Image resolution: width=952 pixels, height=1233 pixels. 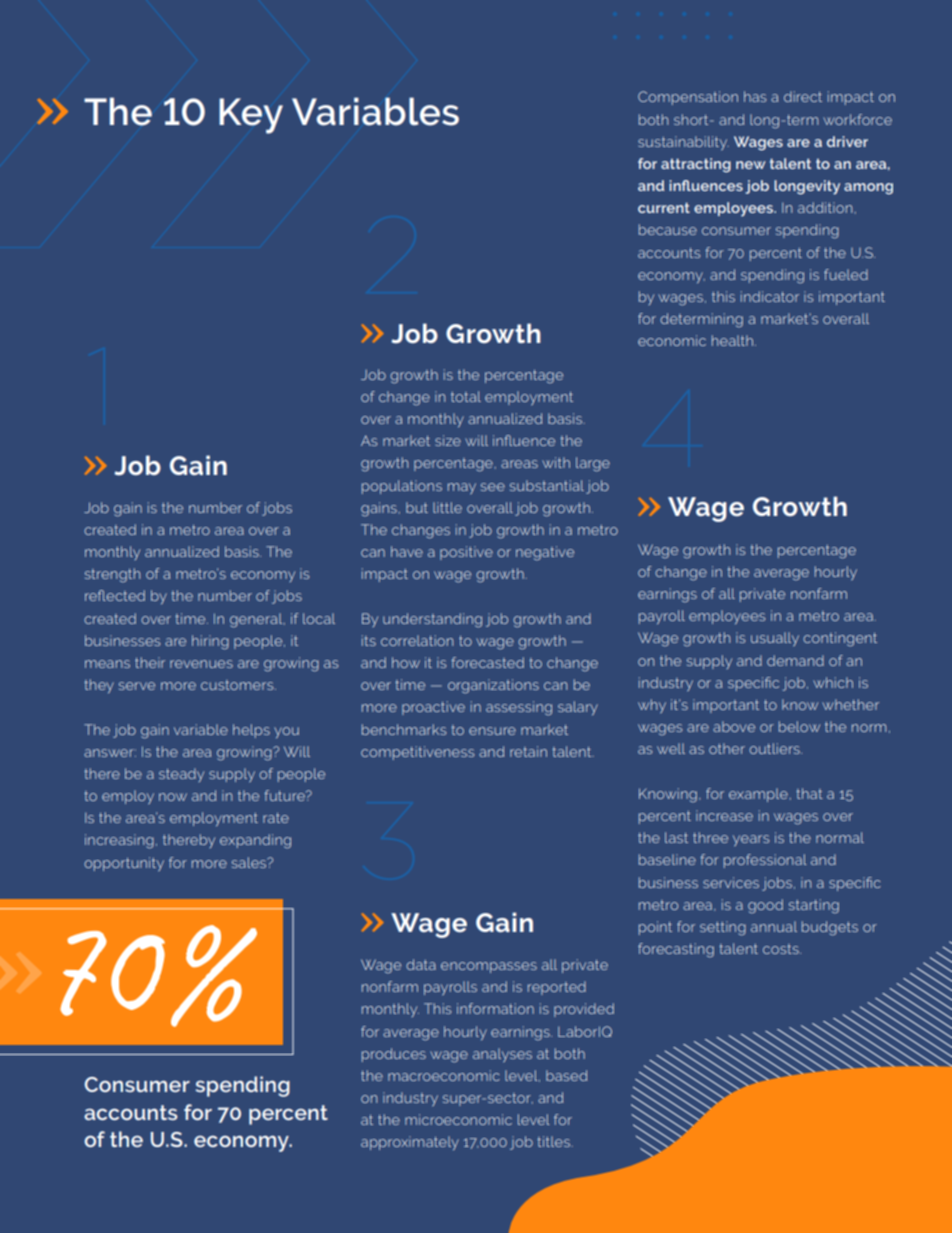 What do you see at coordinates (683, 143) in the document?
I see `sustainability` at bounding box center [683, 143].
